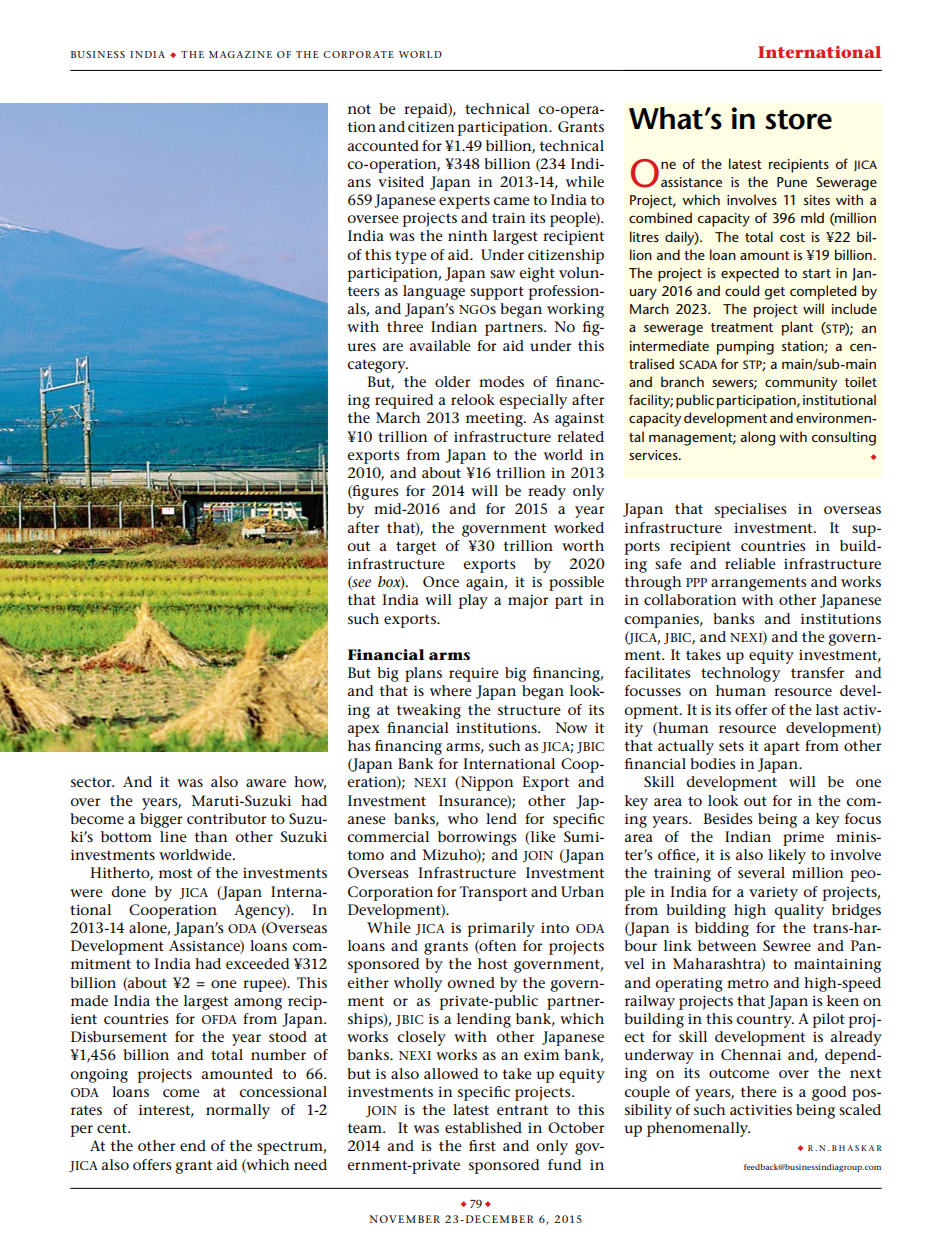 Image resolution: width=952 pixels, height=1252 pixels. I want to click on older, so click(452, 381).
